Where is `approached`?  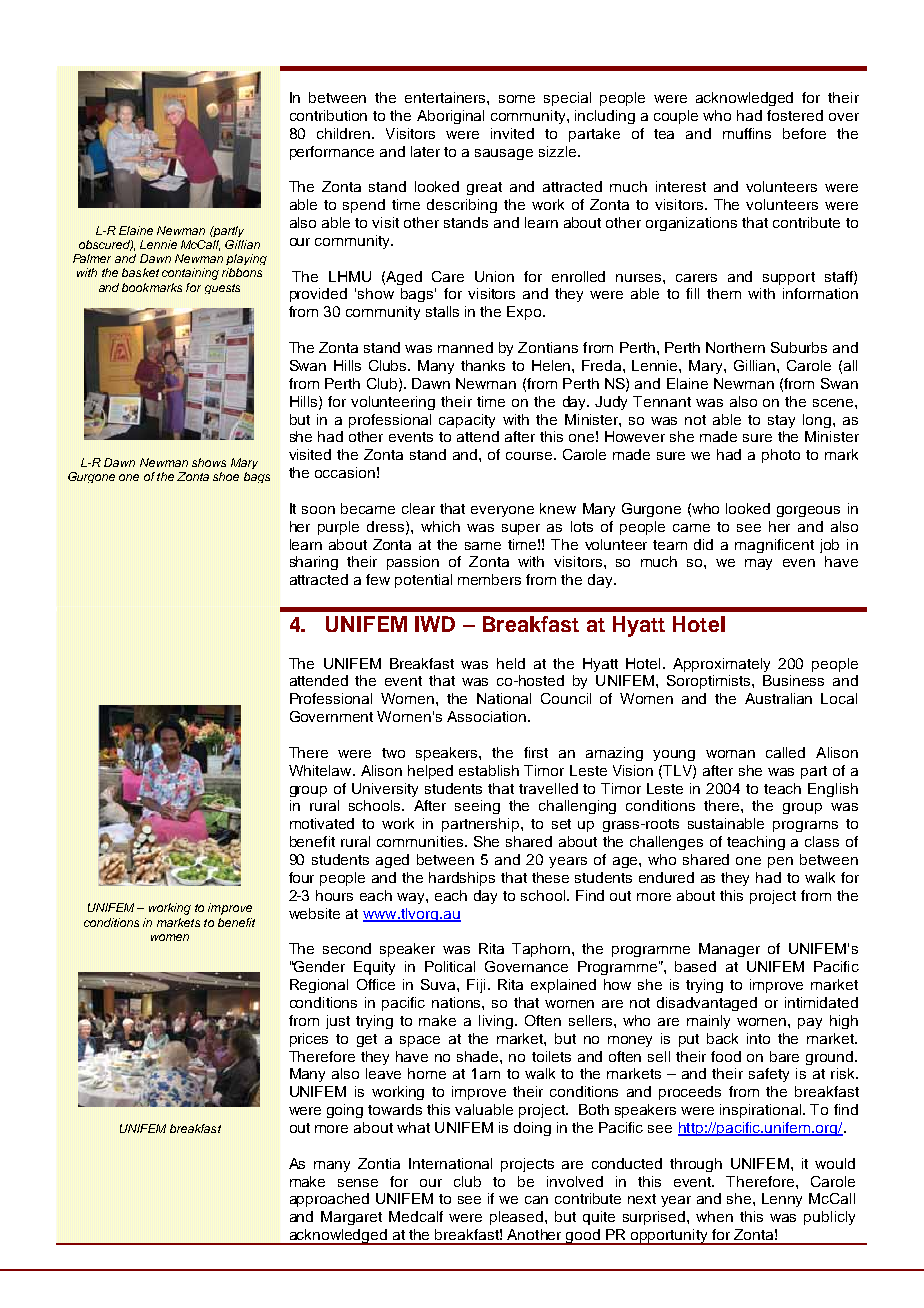
approached is located at coordinates (329, 1200).
